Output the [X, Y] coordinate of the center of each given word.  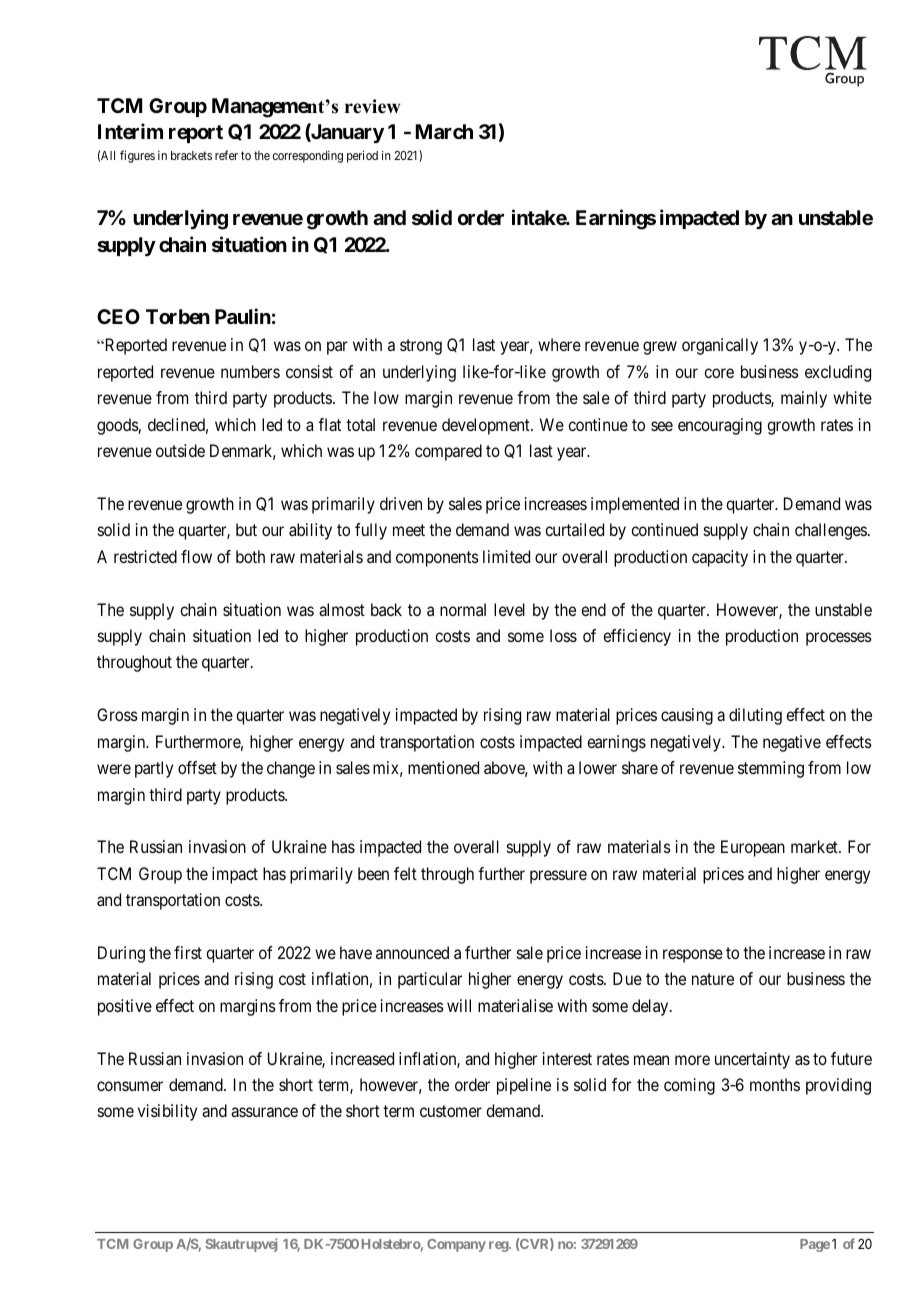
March [444, 131]
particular [430, 980]
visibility [167, 1112]
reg [499, 1246]
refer [226, 155]
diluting [755, 716]
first [188, 952]
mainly [804, 399]
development [487, 426]
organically [720, 346]
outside [180, 450]
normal [463, 609]
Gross [117, 714]
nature [713, 979]
